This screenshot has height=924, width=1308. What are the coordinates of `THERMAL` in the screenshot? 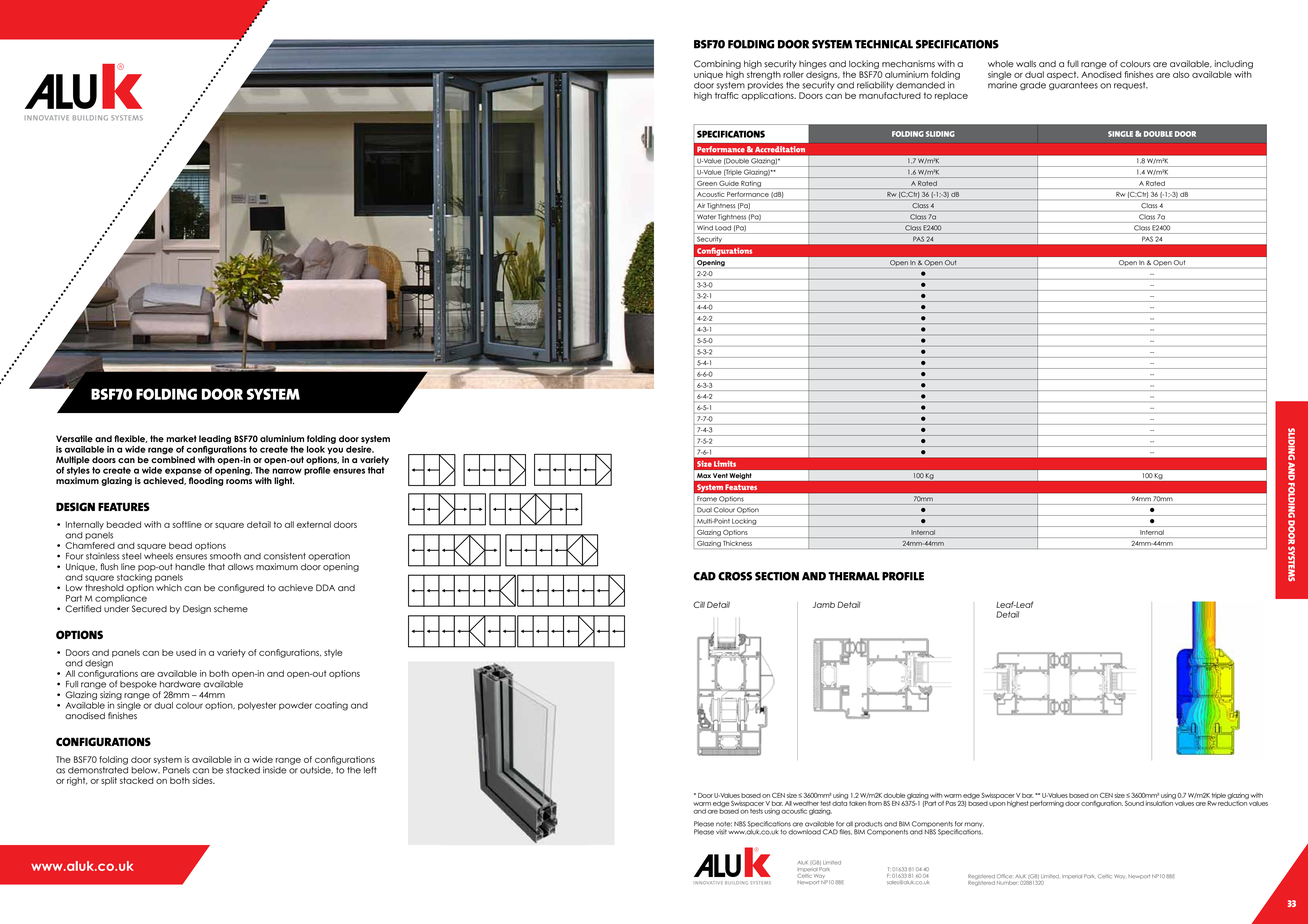 It's located at (854, 576).
